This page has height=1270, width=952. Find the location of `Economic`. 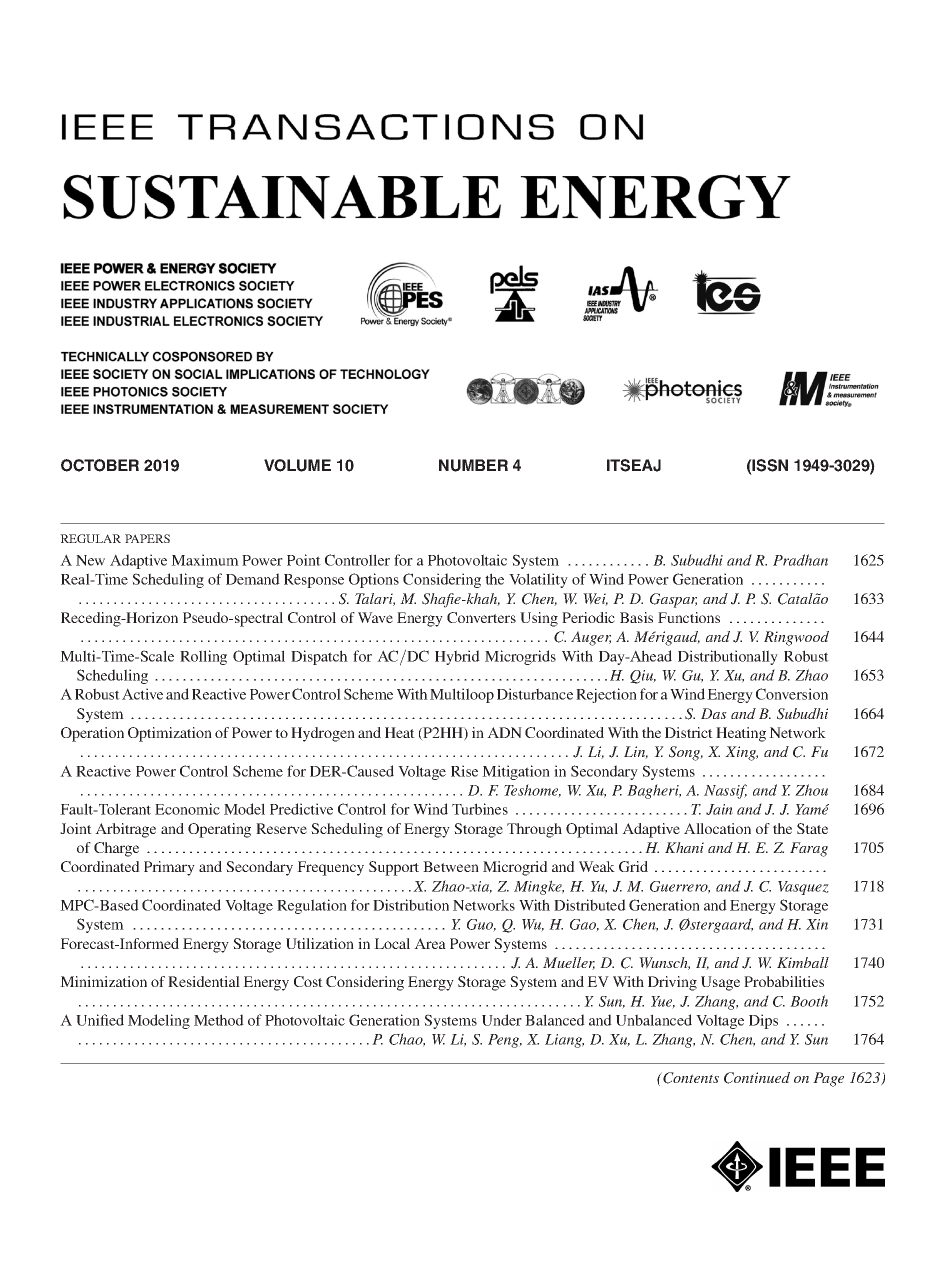

Economic is located at coordinates (187, 809).
